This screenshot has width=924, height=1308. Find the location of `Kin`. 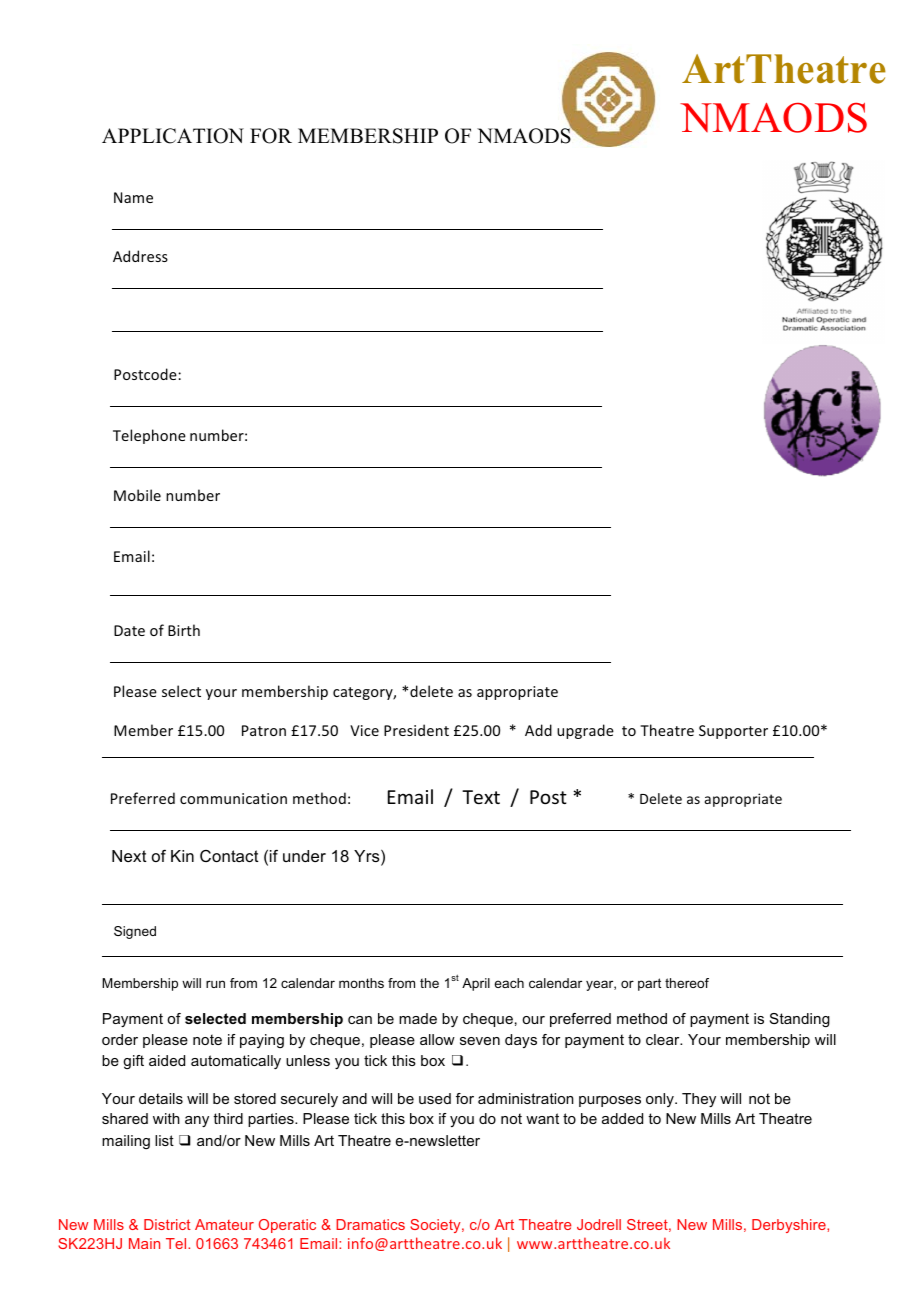

Kin is located at coordinates (182, 856).
